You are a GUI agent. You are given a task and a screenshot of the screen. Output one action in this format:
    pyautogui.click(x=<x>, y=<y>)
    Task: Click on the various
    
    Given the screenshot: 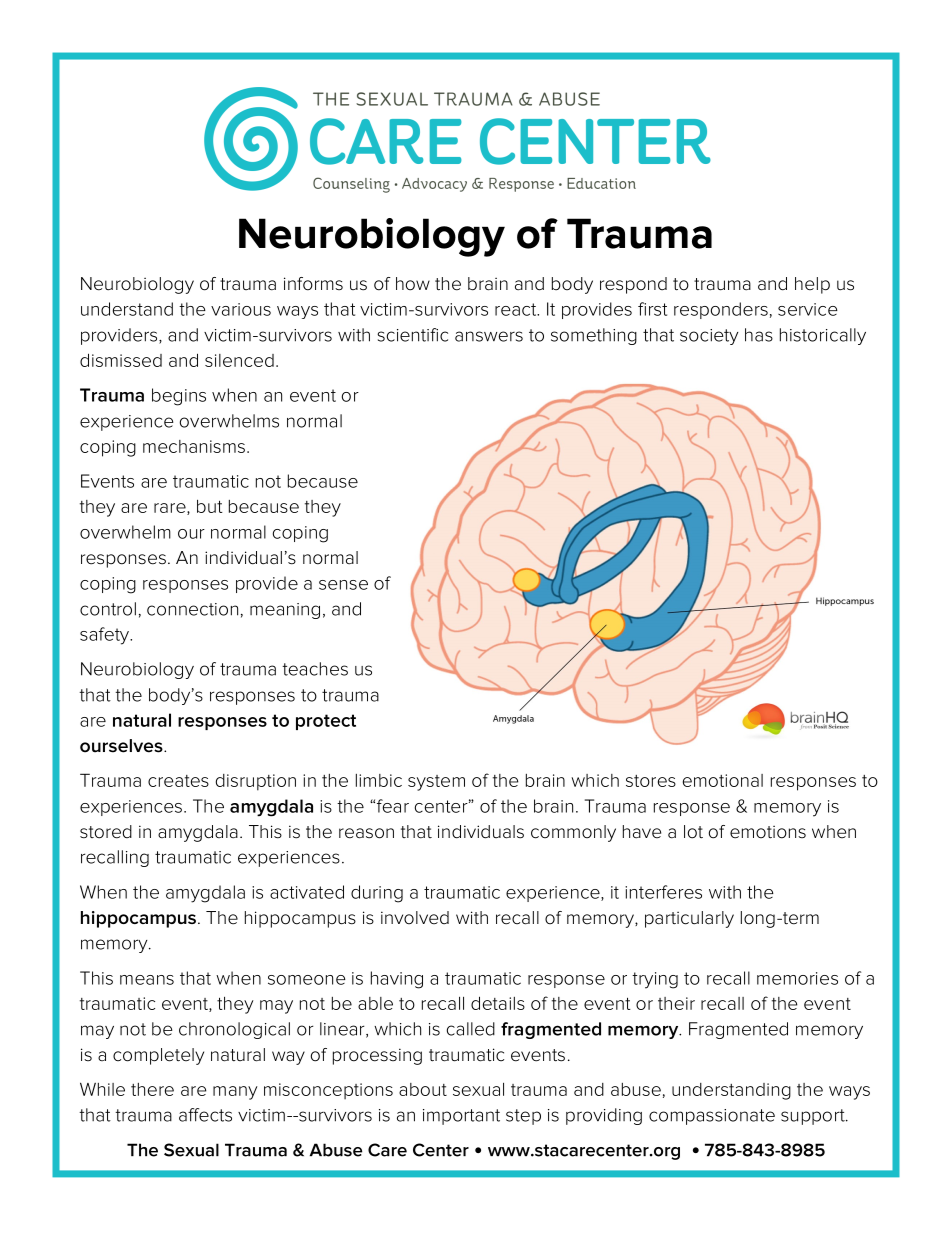 What is the action you would take?
    pyautogui.click(x=241, y=309)
